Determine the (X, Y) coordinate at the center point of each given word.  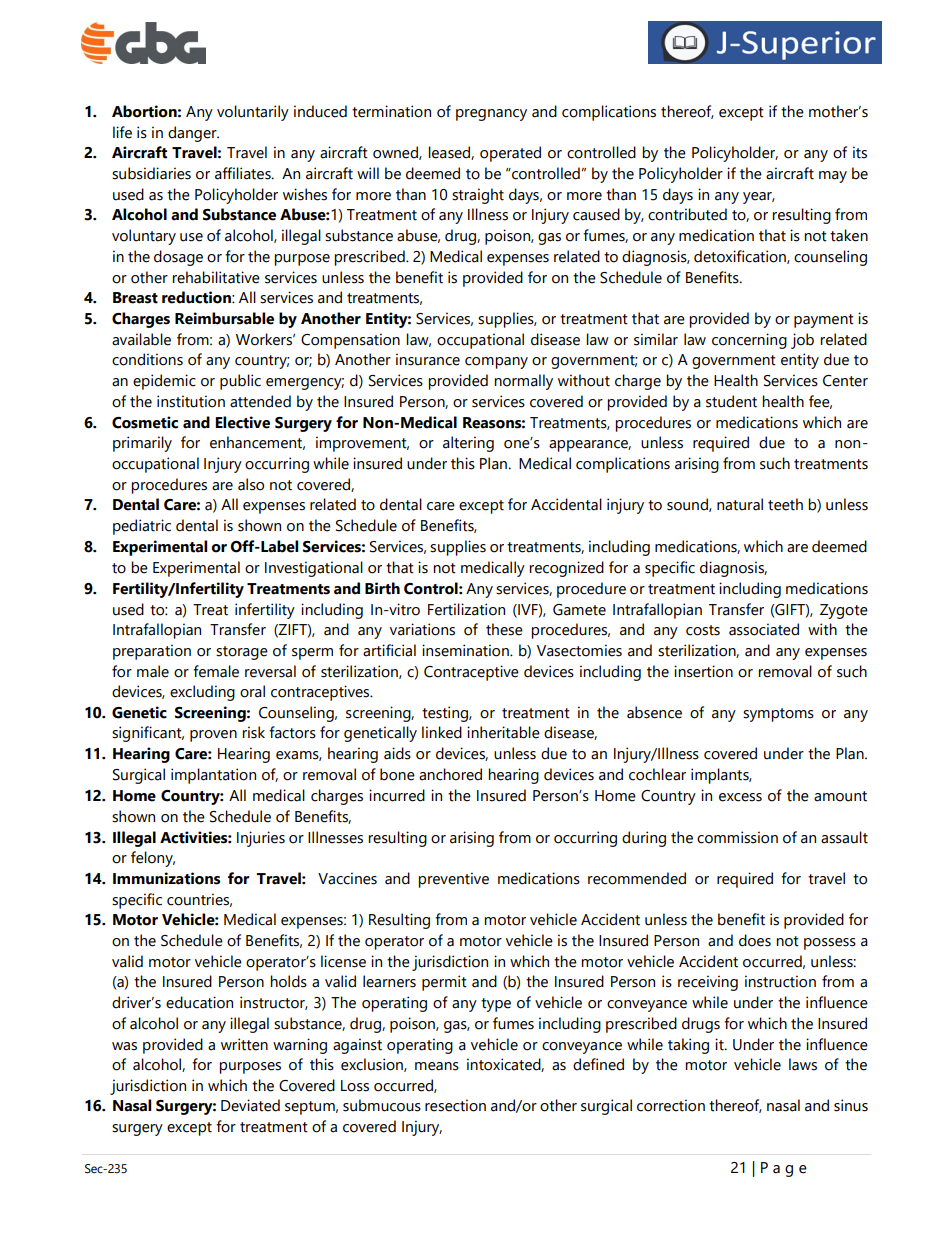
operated (510, 154)
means (437, 1066)
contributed (687, 214)
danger (193, 134)
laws (803, 1064)
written (244, 1044)
